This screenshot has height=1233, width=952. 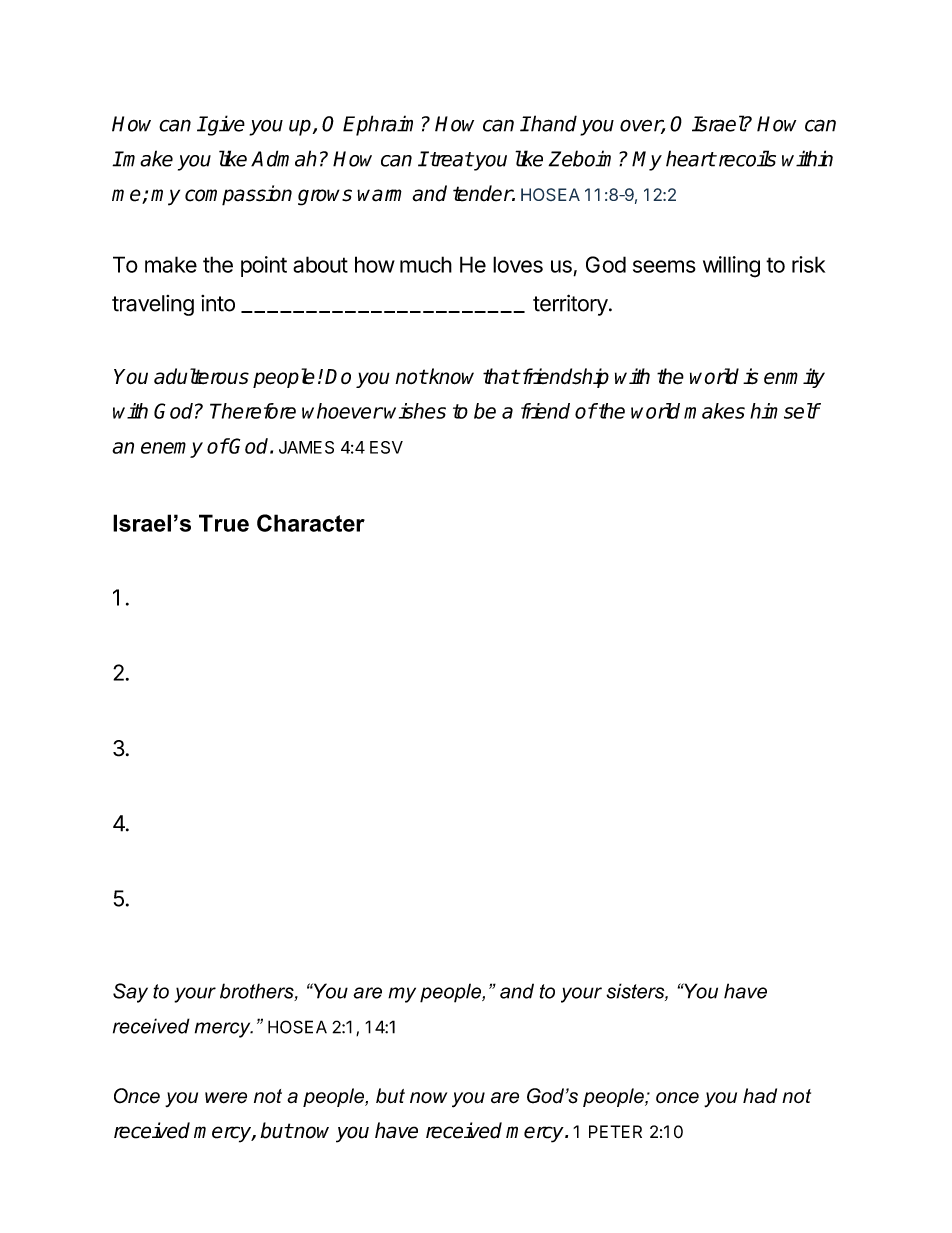 I want to click on True, so click(x=224, y=523).
